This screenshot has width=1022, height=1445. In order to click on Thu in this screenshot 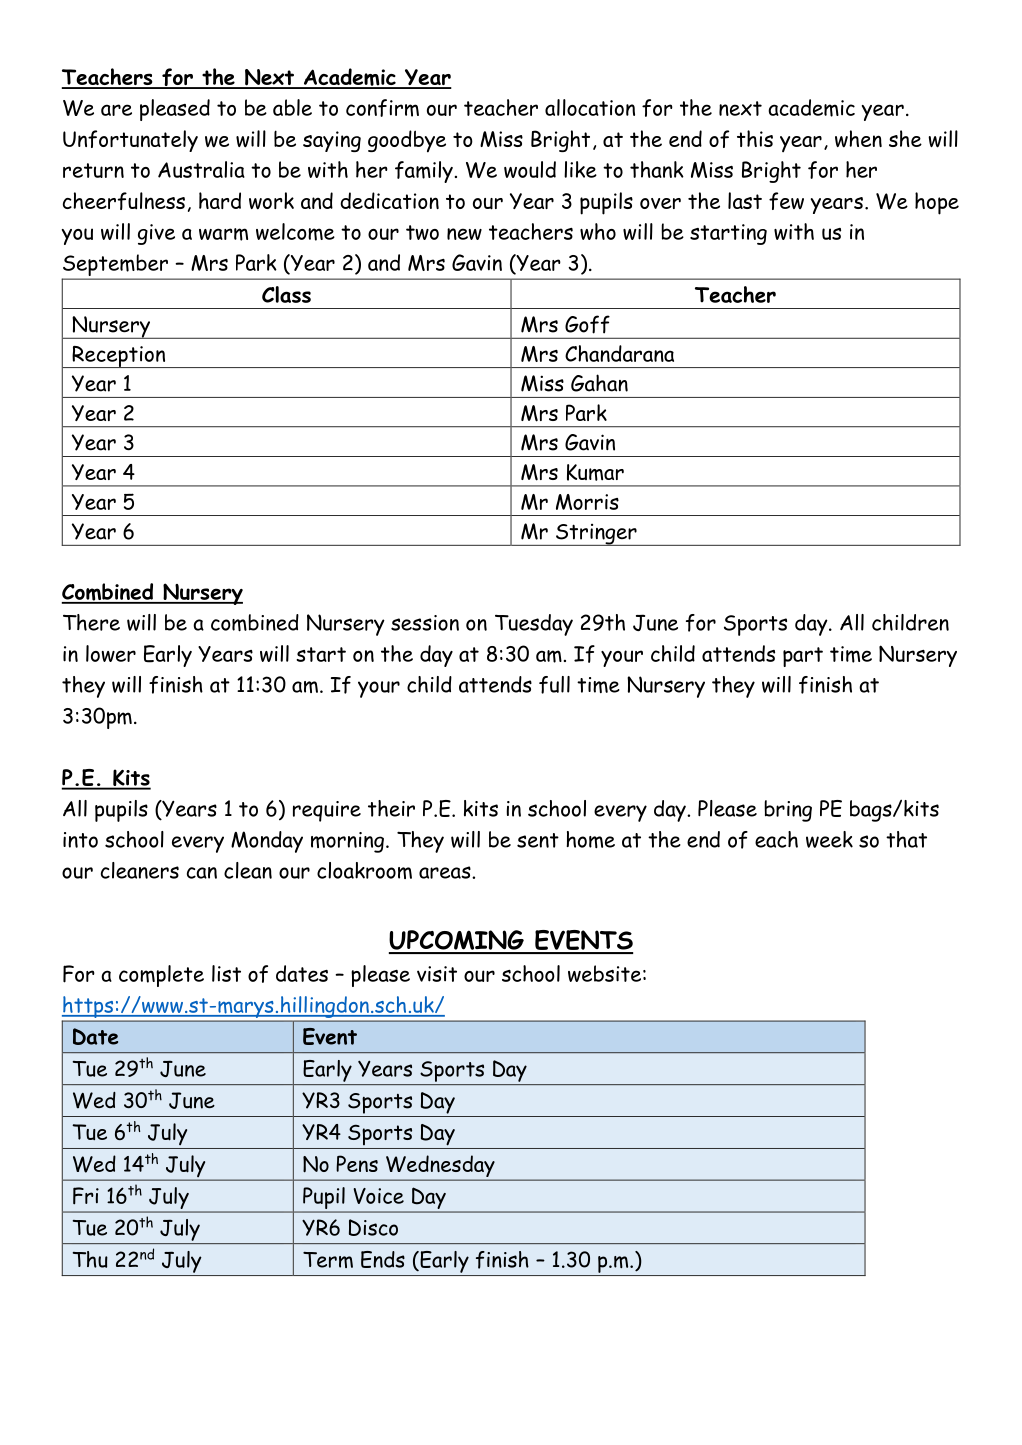, I will do `click(90, 1259)`.
